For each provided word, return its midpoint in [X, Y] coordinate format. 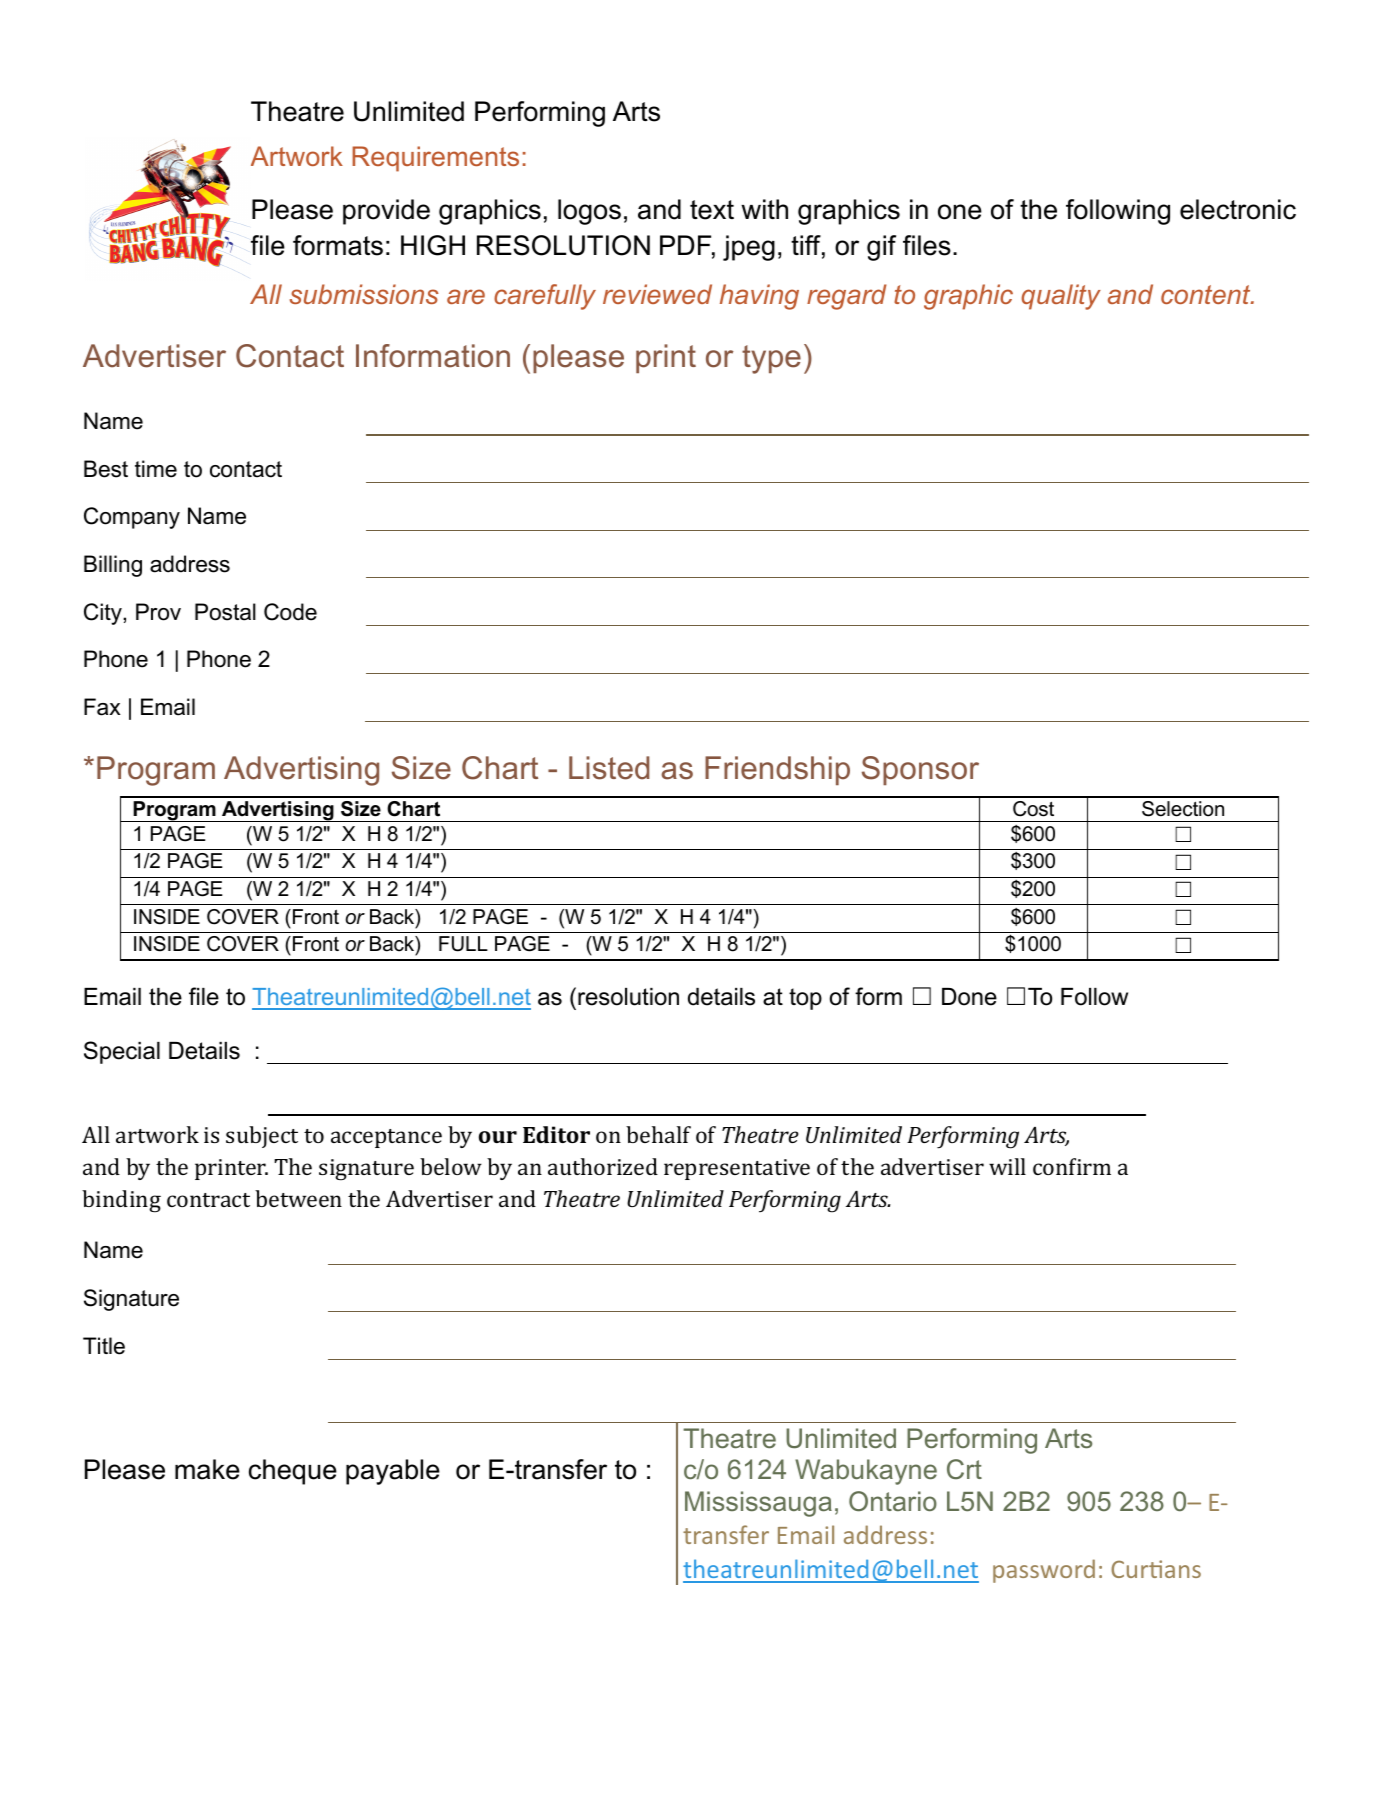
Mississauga [758, 1504]
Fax [102, 707]
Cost [1033, 809]
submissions [364, 294]
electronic [1238, 209]
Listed [609, 768]
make [207, 1469]
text [712, 210]
